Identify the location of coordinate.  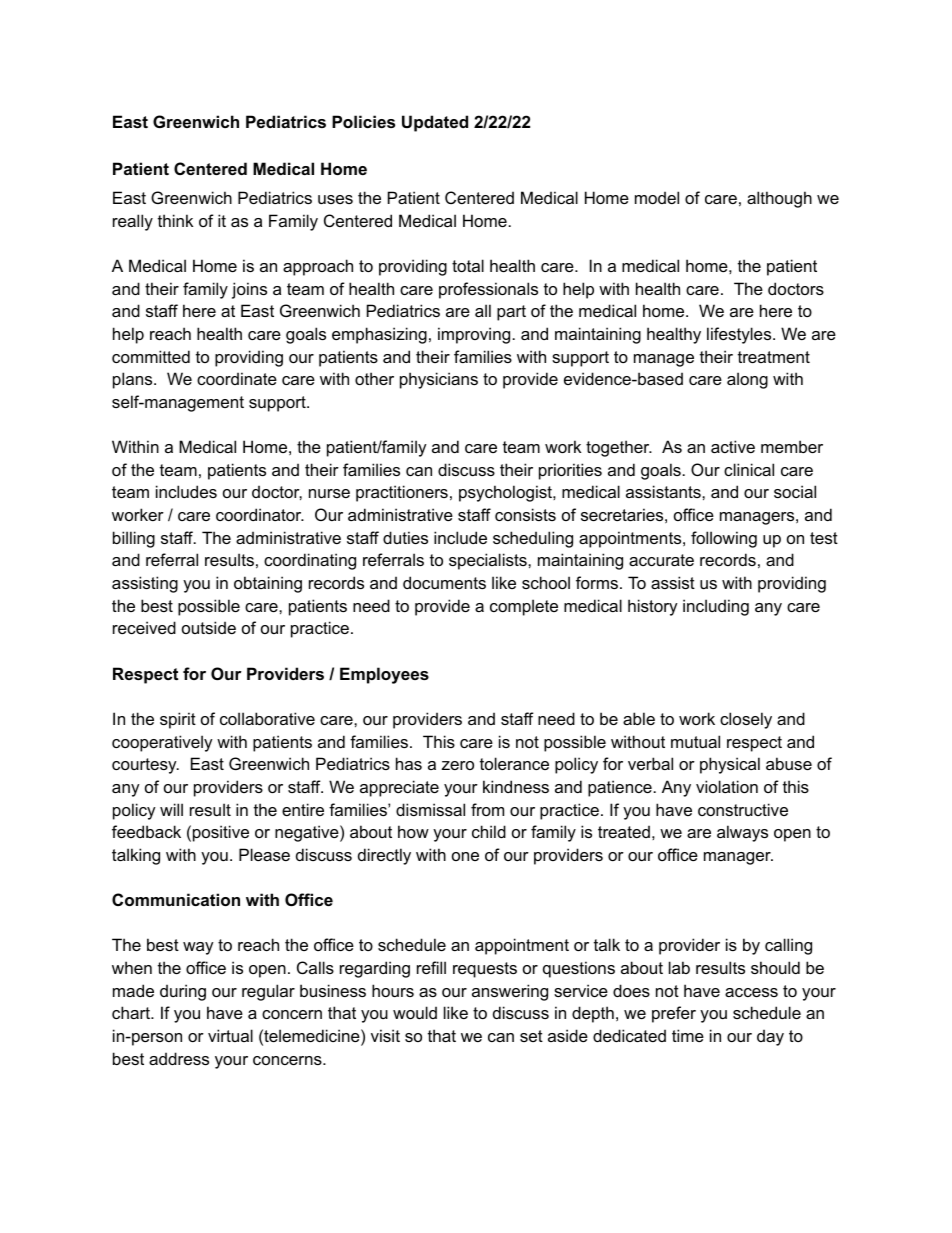
(237, 378).
